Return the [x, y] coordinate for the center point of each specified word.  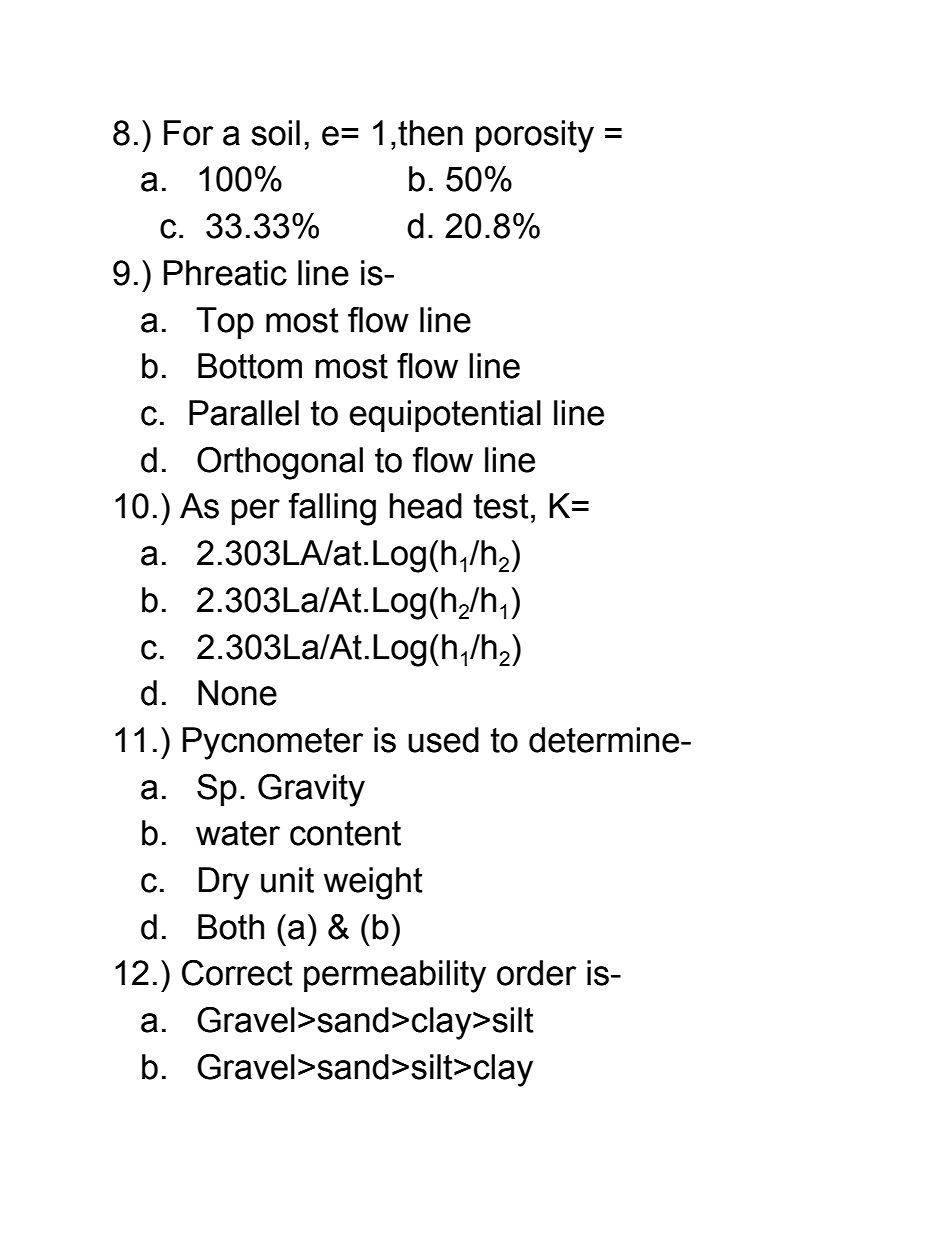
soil [275, 133]
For [188, 133]
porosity [535, 136]
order [536, 973]
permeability [395, 976]
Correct [237, 973]
